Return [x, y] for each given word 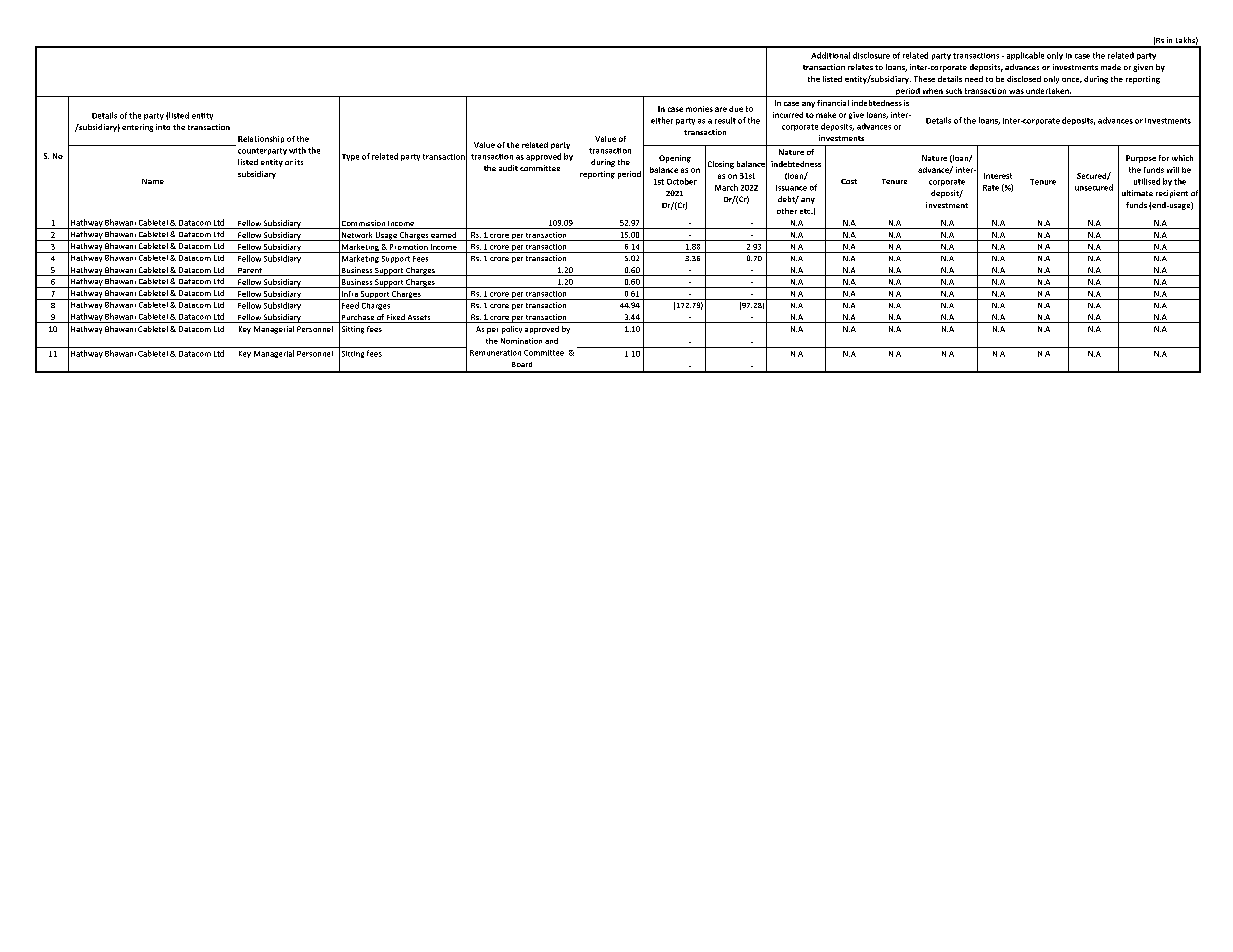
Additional [830, 55]
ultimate [1137, 193]
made [1111, 67]
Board [522, 364]
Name [153, 181]
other [787, 211]
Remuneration [495, 353]
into [163, 127]
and [551, 341]
